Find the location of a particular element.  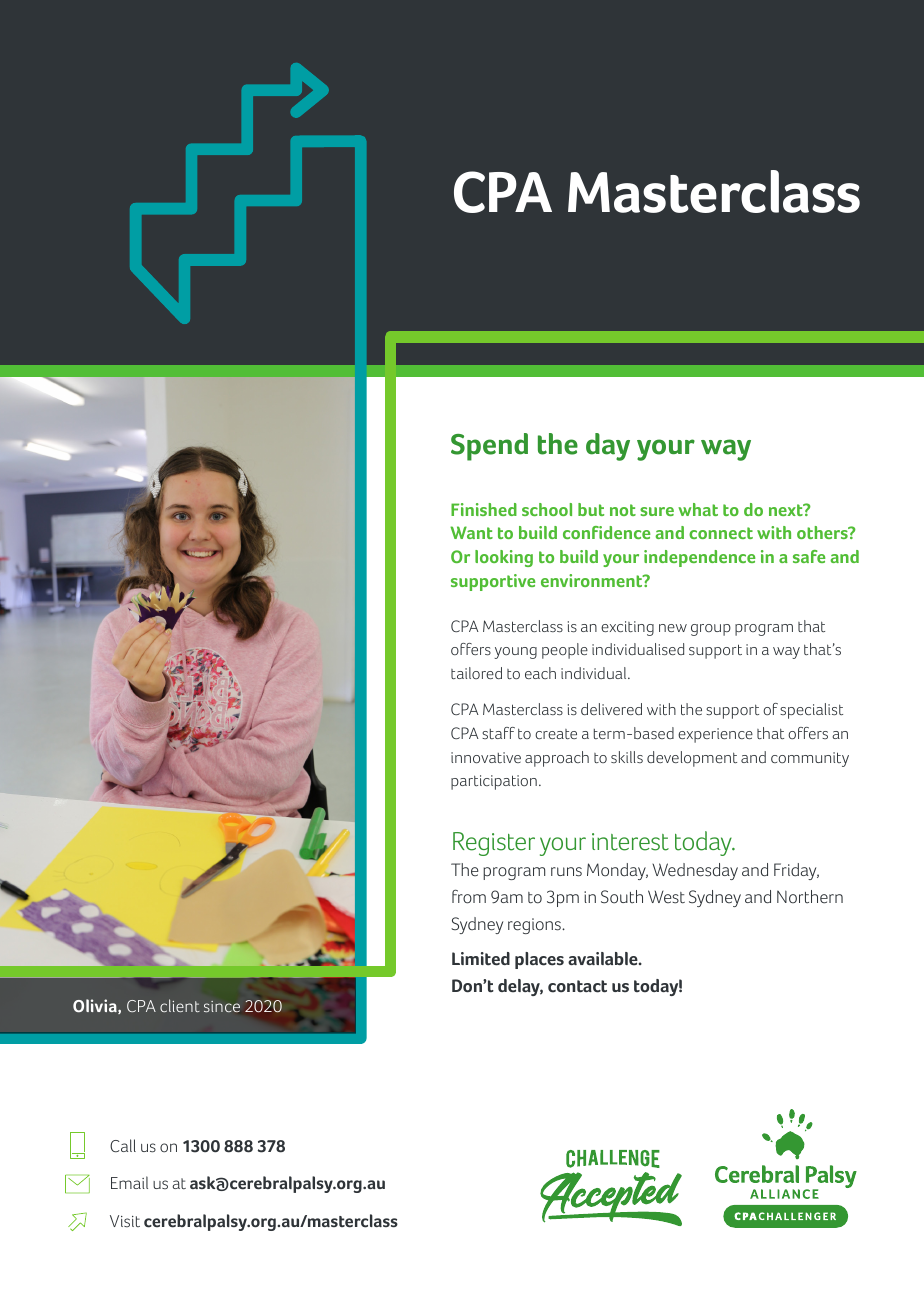

group is located at coordinates (711, 630).
